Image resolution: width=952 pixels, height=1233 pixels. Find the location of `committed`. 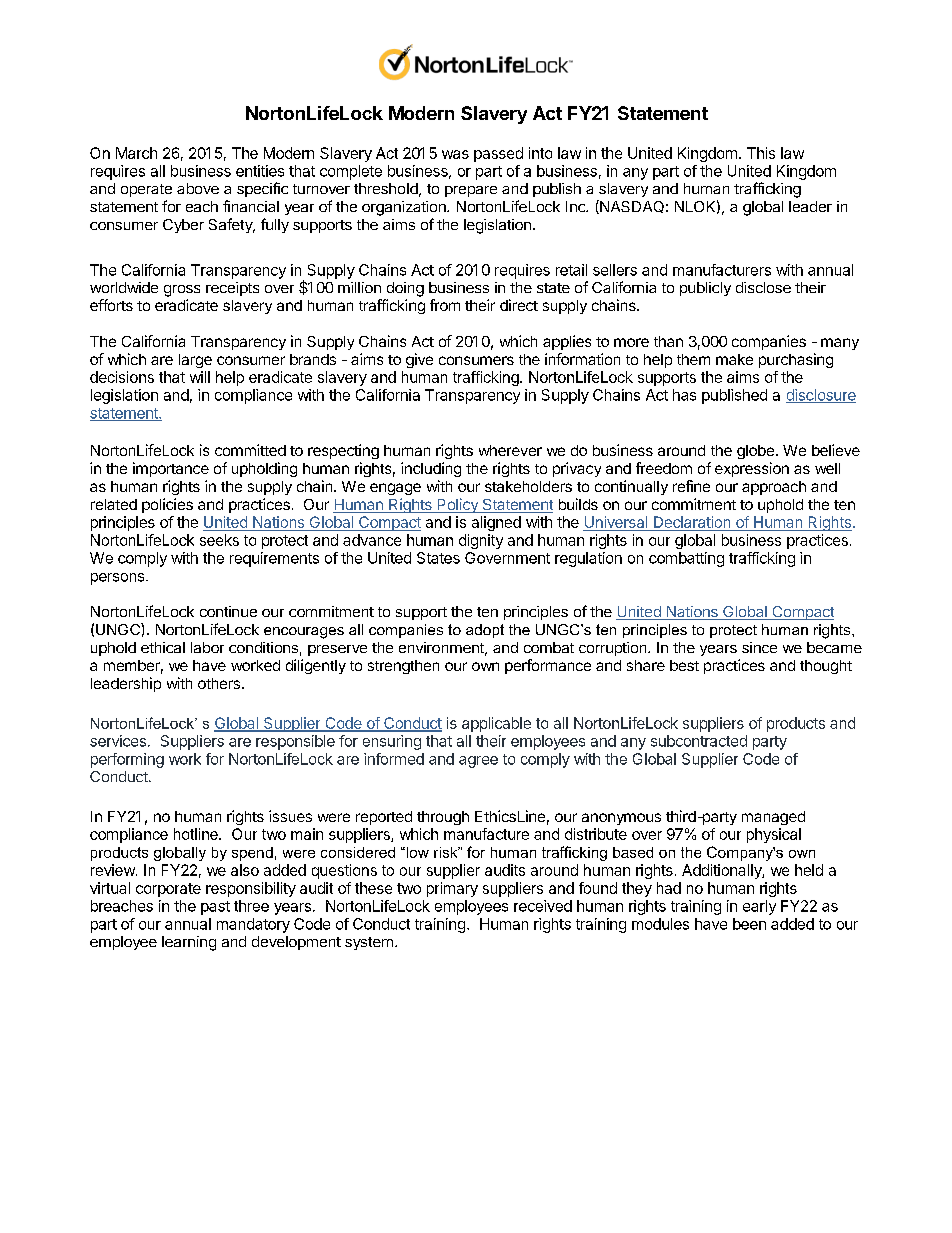

committed is located at coordinates (250, 450).
